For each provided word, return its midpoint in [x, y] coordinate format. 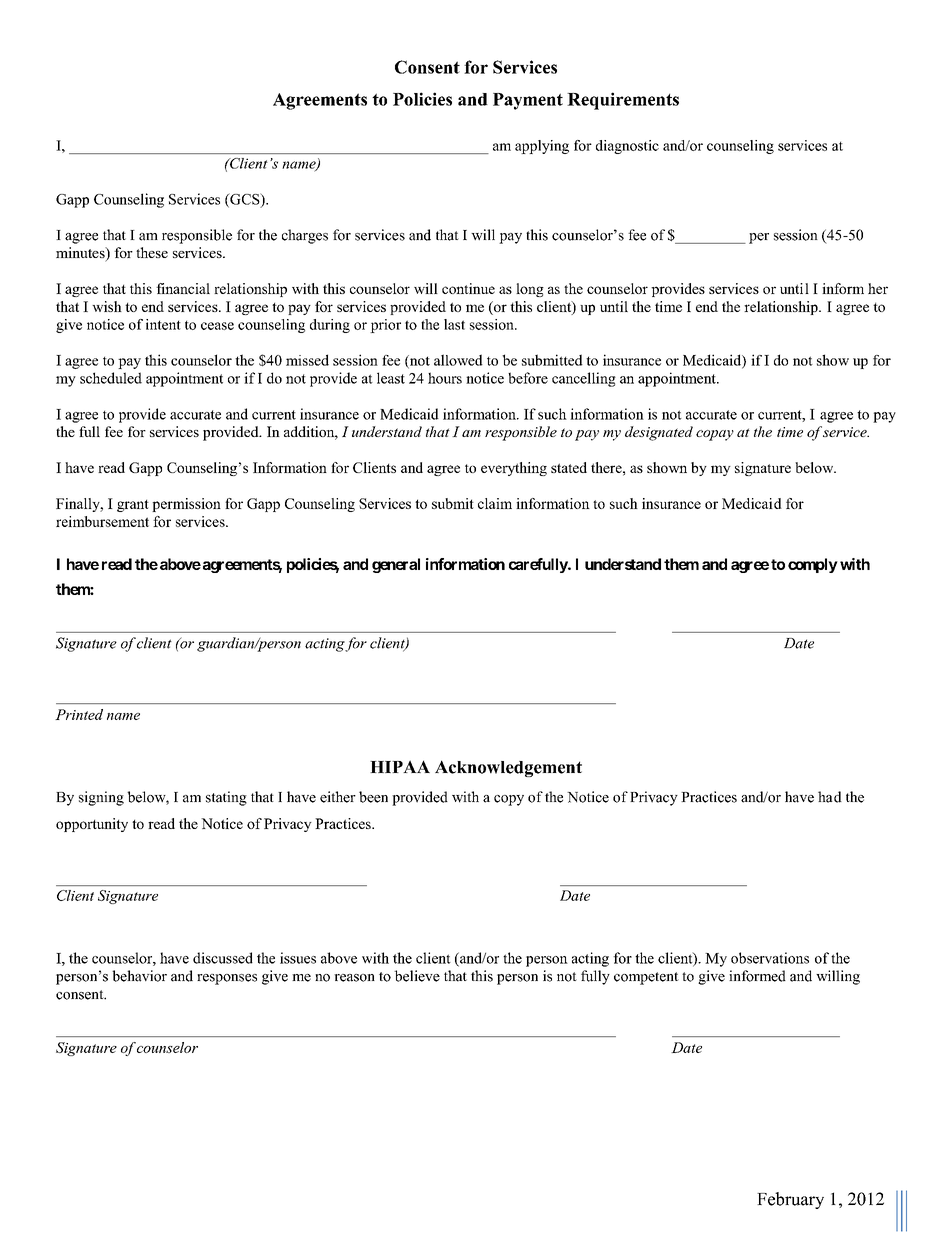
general [396, 565]
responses [227, 979]
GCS [245, 200]
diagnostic [627, 147]
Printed [79, 714]
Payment [528, 101]
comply [813, 565]
